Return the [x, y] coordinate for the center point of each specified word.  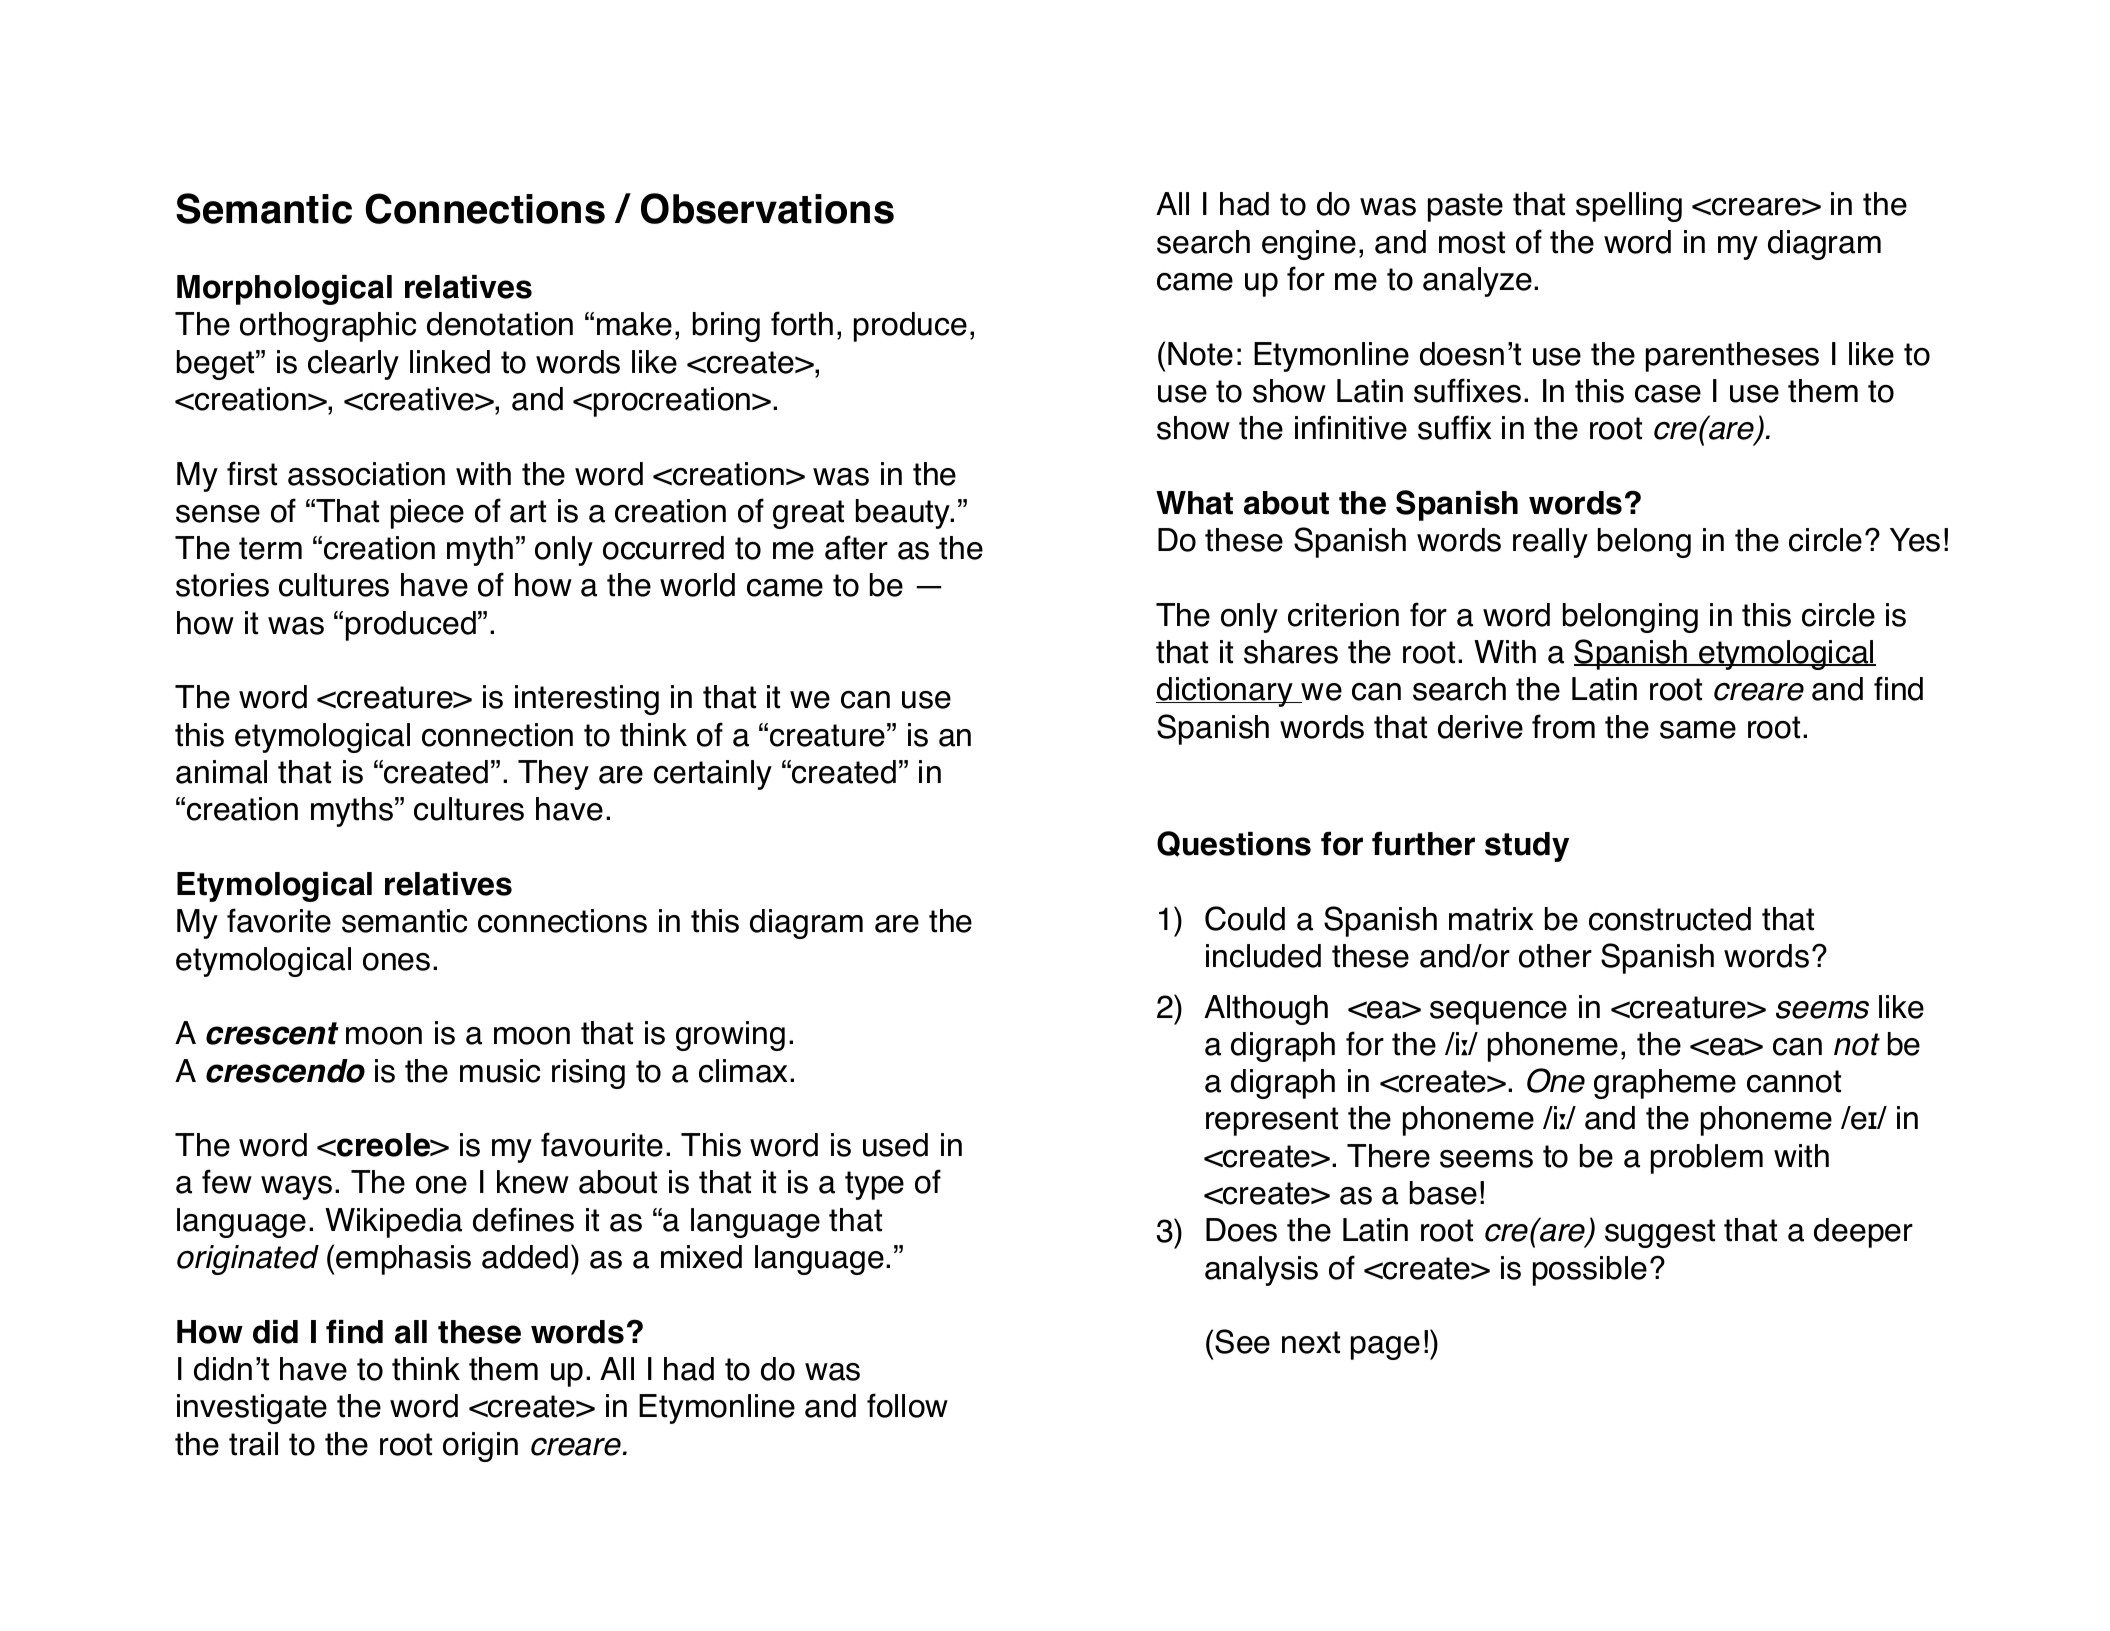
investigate [252, 1409]
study [1527, 847]
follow [907, 1405]
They [553, 775]
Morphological [284, 290]
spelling [1629, 207]
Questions [1234, 844]
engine [1309, 245]
